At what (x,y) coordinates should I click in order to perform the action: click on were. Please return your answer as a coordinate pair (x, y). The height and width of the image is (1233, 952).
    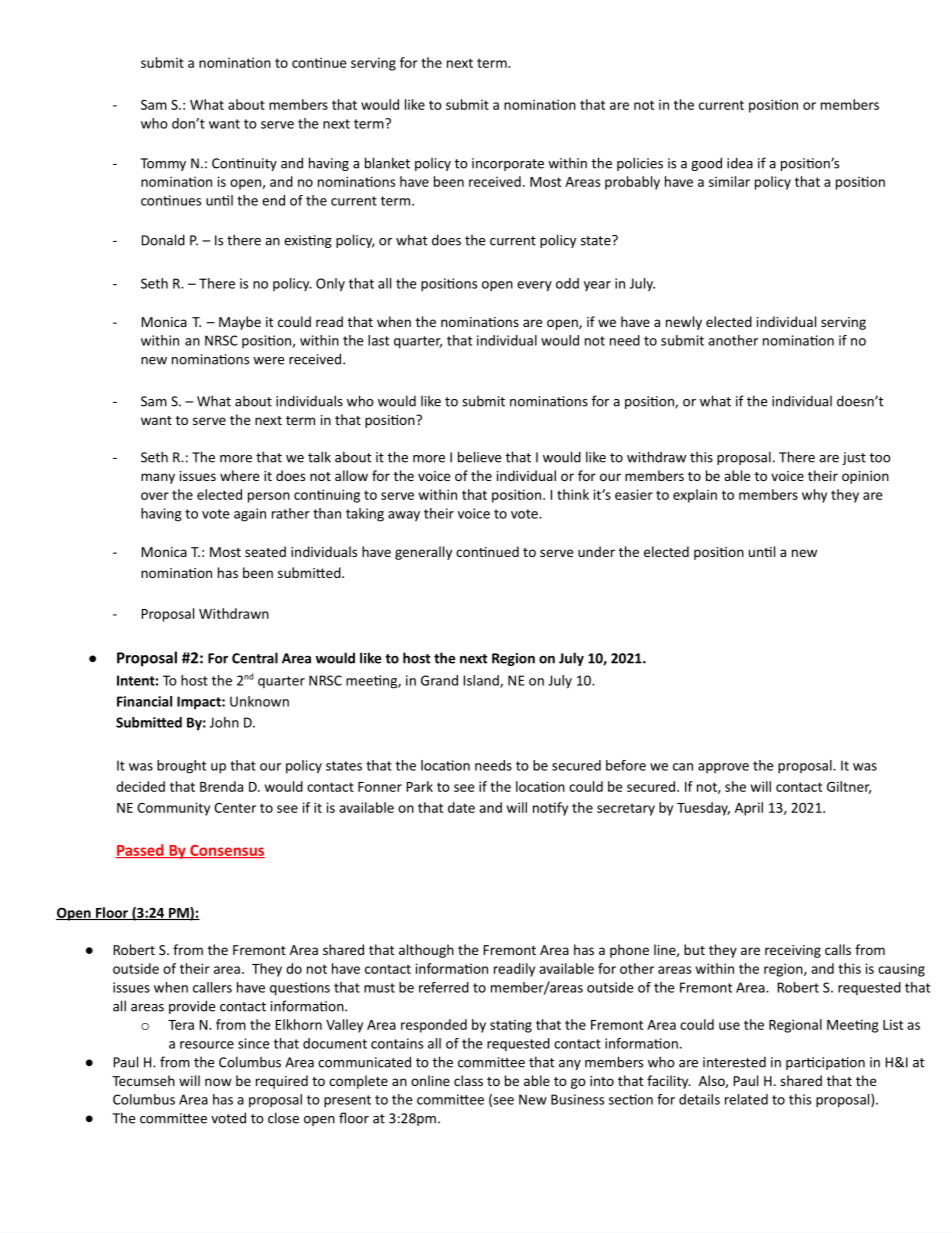
    Looking at the image, I should click on (268, 361).
